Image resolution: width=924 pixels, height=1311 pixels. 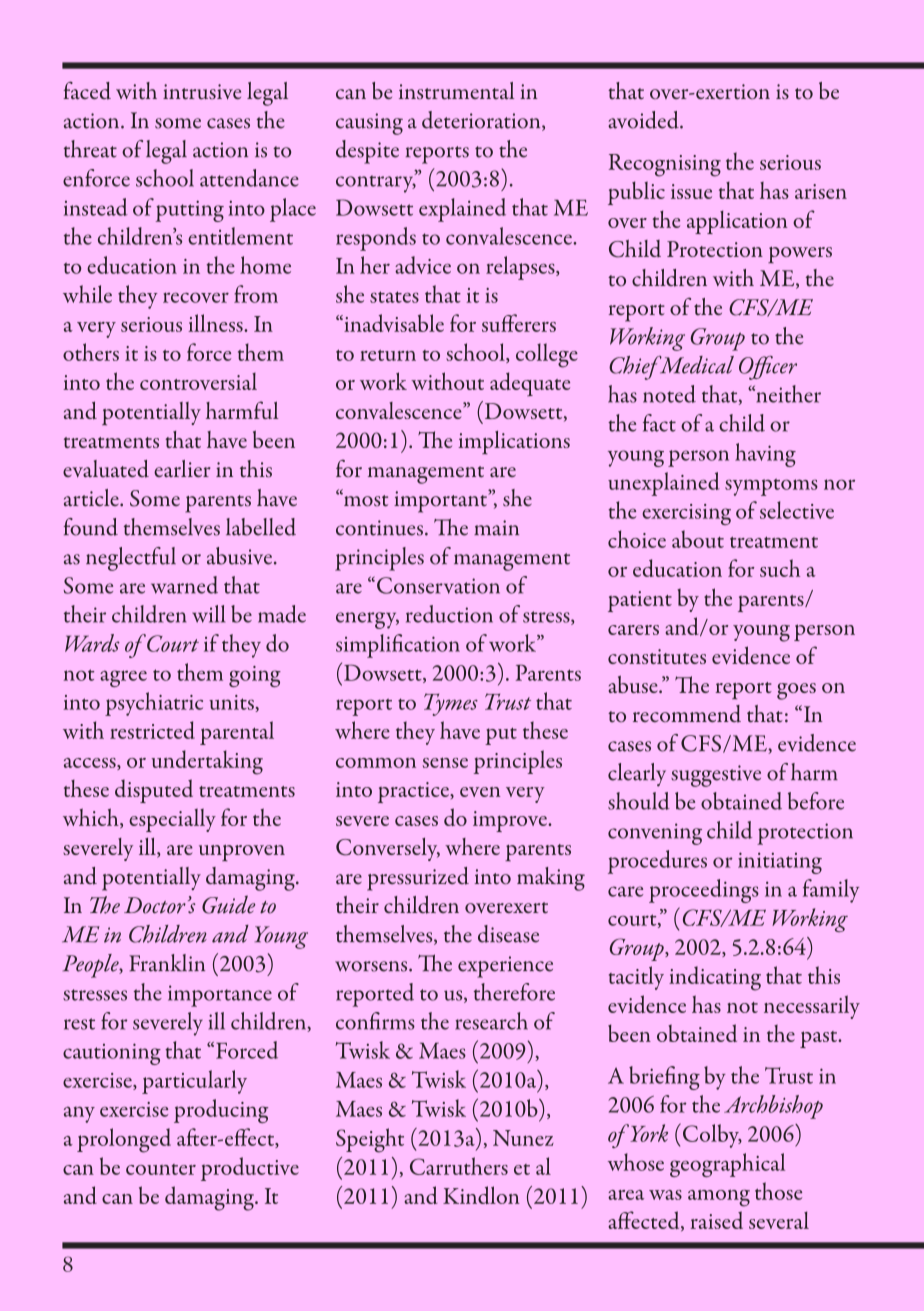 I want to click on deterioration, so click(x=482, y=121).
